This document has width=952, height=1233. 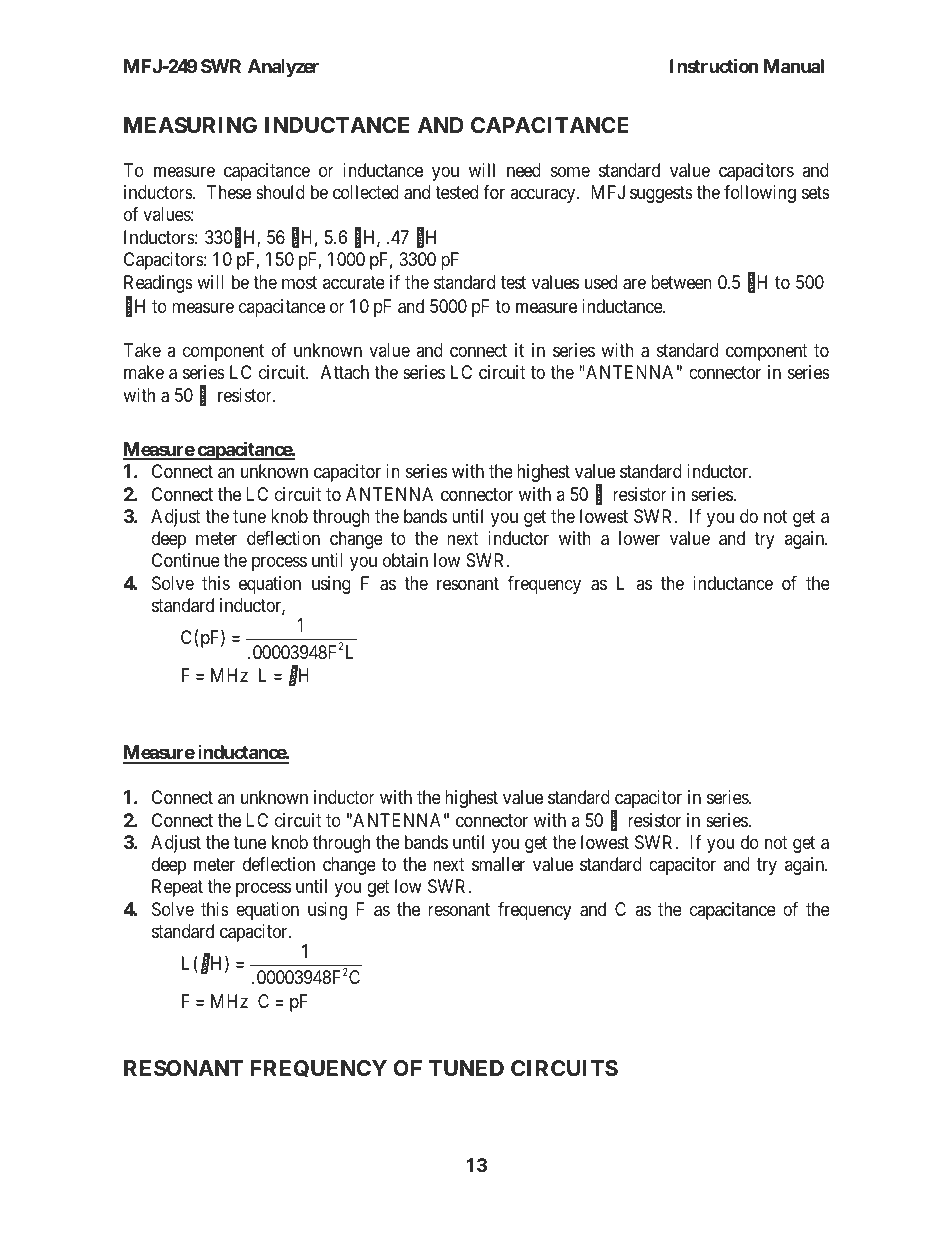 What do you see at coordinates (639, 538) in the document?
I see `lower` at bounding box center [639, 538].
